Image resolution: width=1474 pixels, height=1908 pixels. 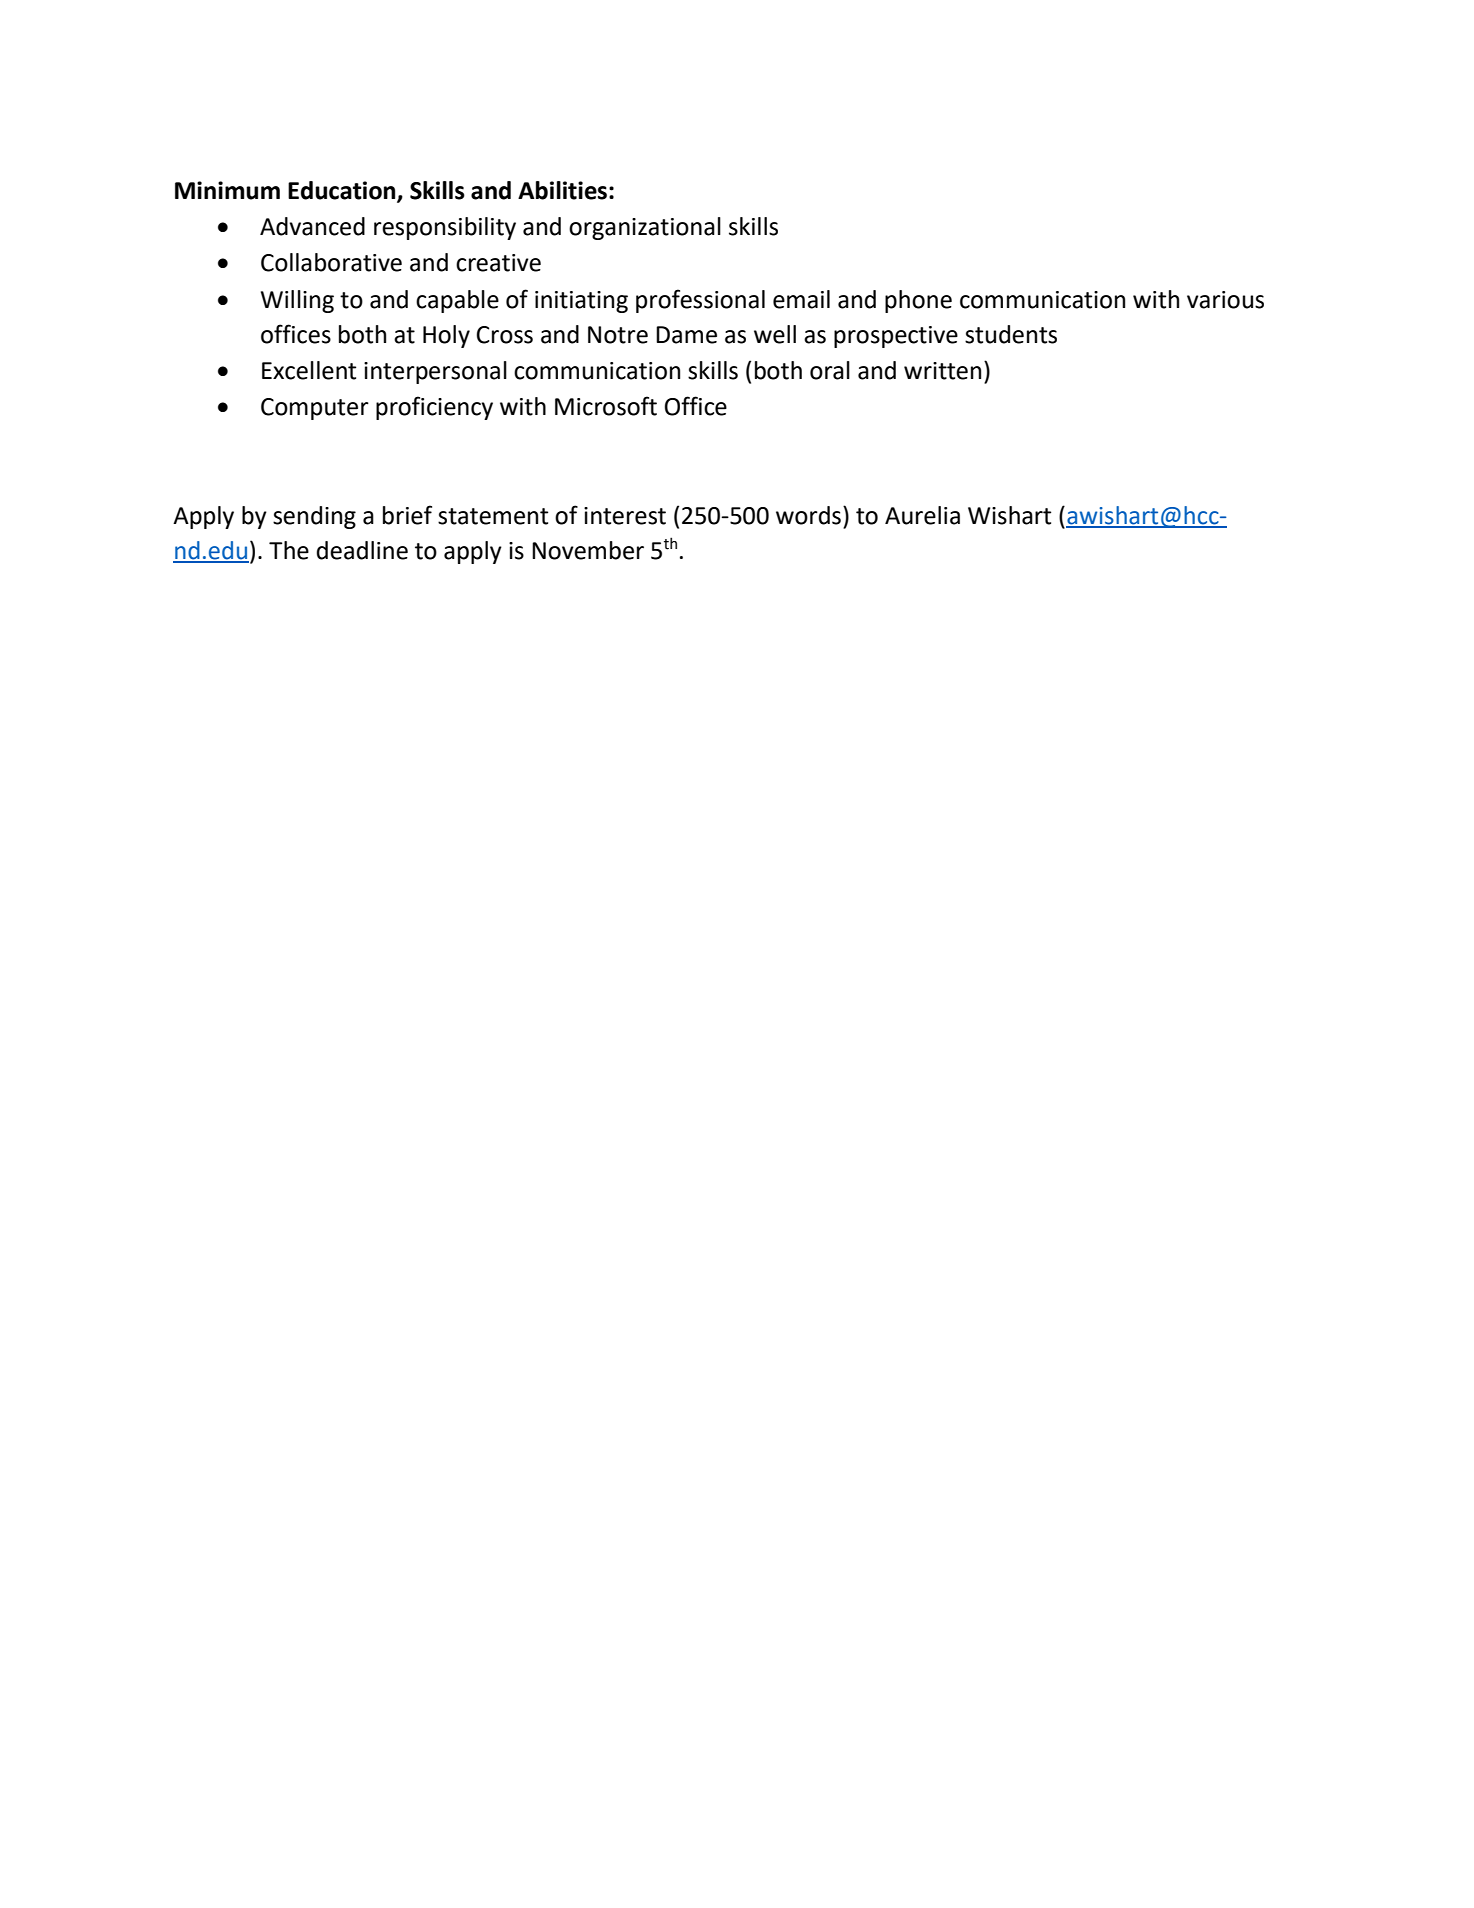 I want to click on various, so click(x=1225, y=300).
